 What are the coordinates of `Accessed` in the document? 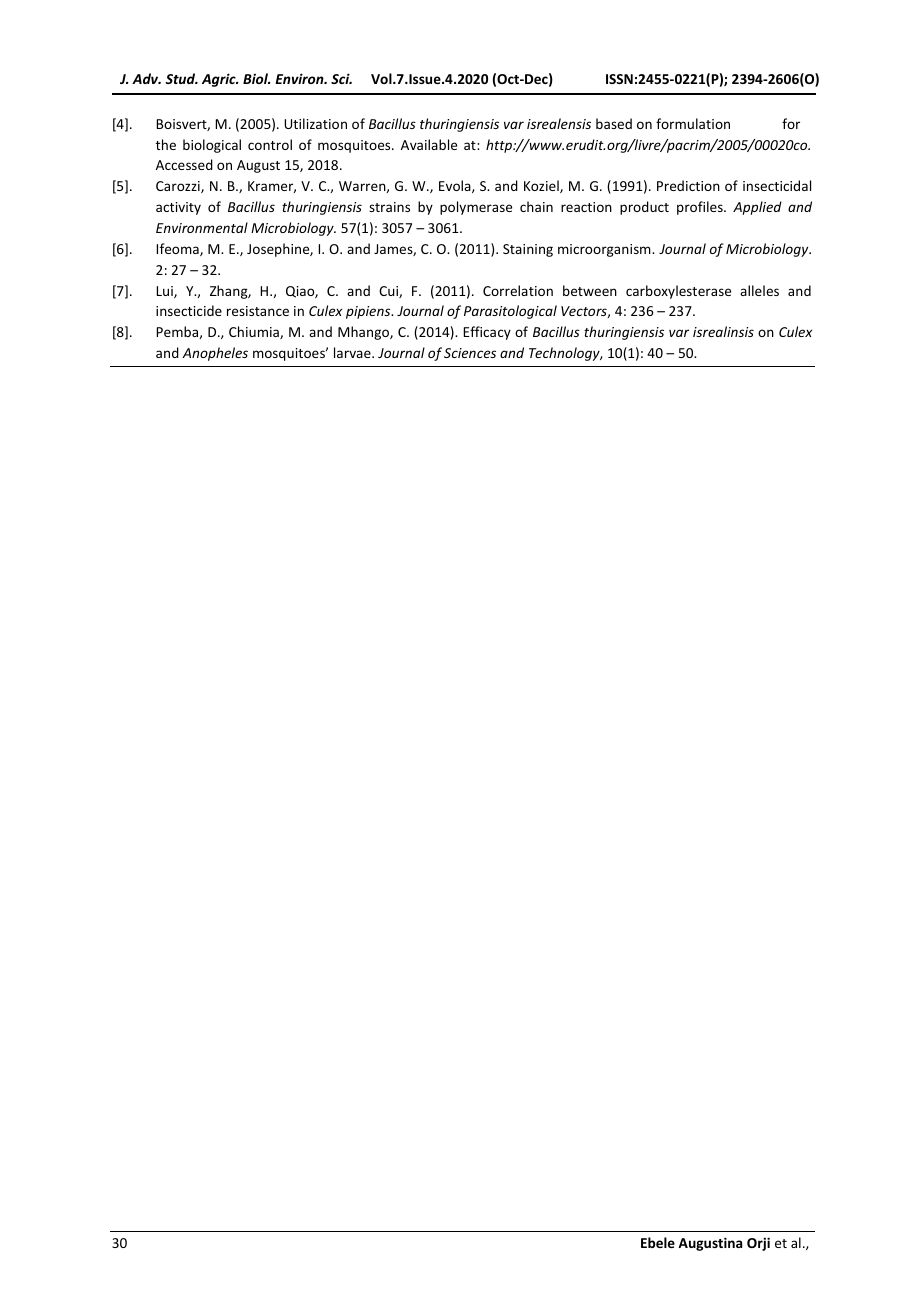 It's located at (184, 164).
